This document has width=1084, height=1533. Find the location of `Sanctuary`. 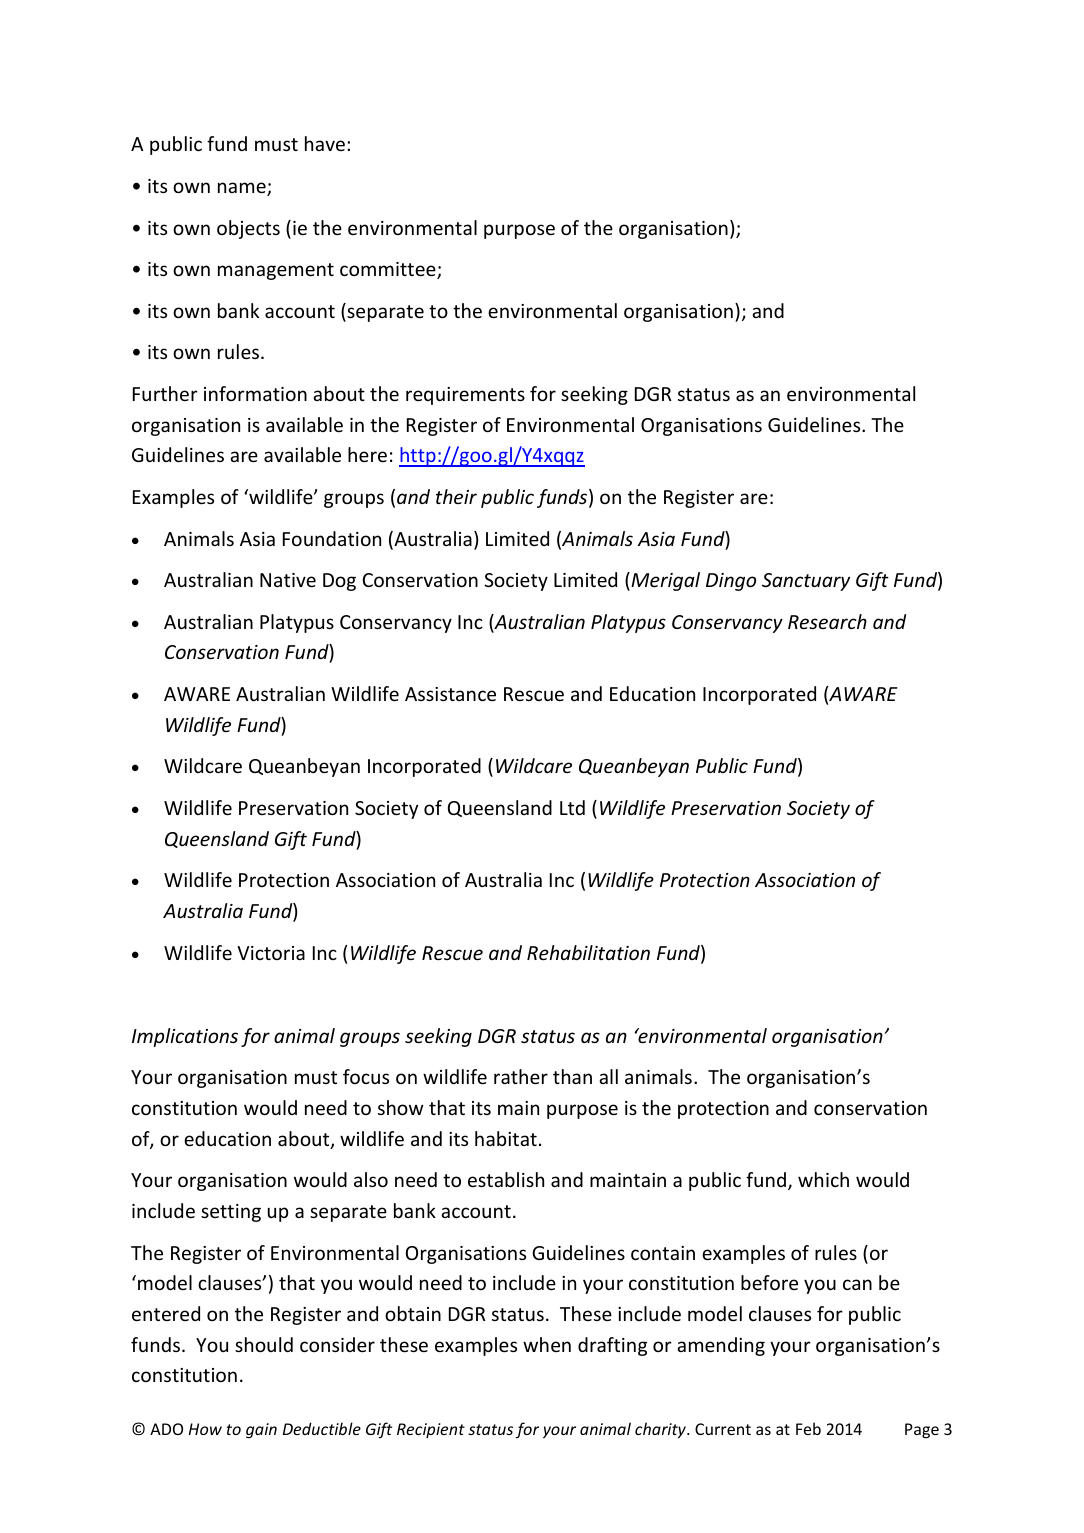

Sanctuary is located at coordinates (806, 582).
